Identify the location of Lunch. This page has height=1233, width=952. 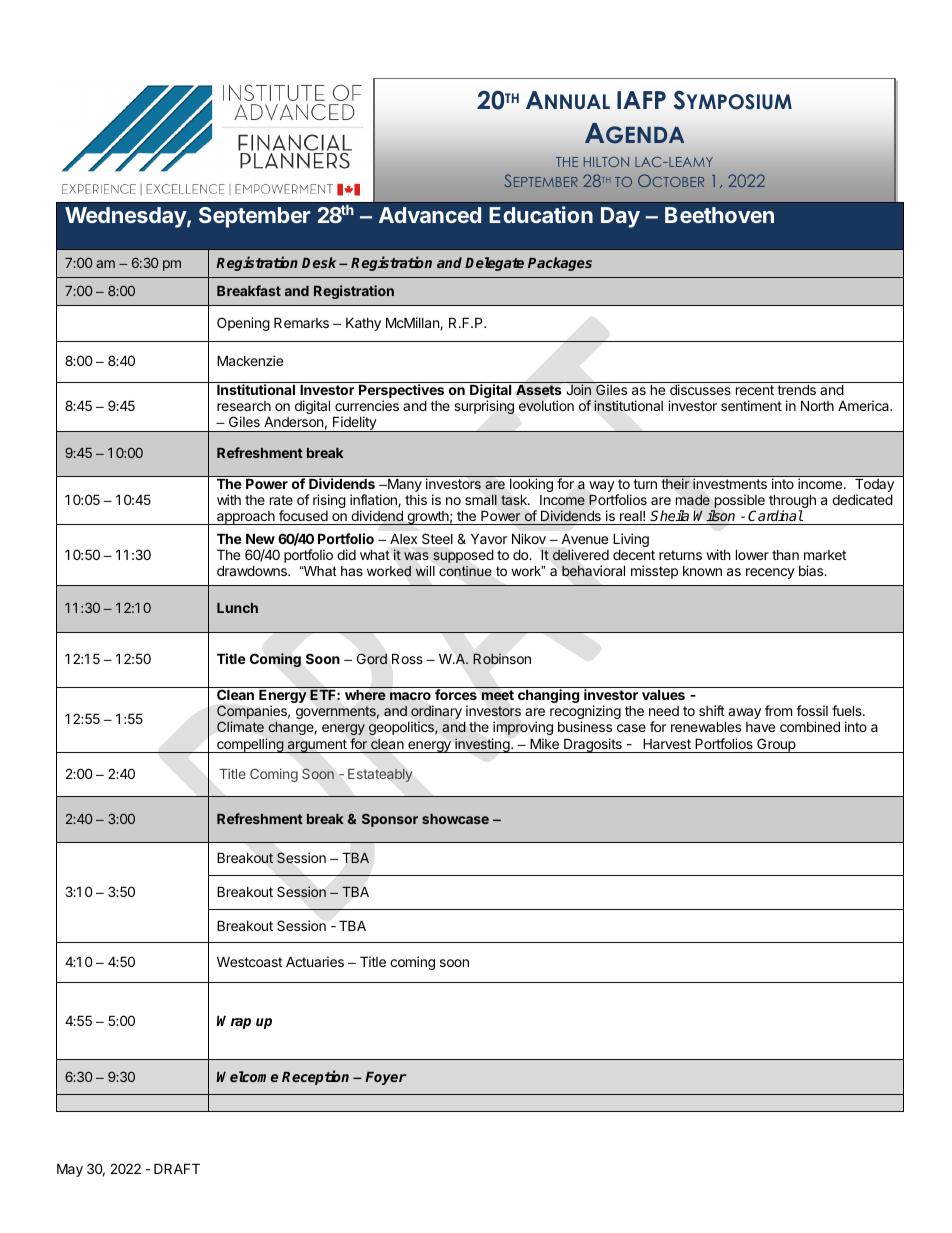
(237, 608).
